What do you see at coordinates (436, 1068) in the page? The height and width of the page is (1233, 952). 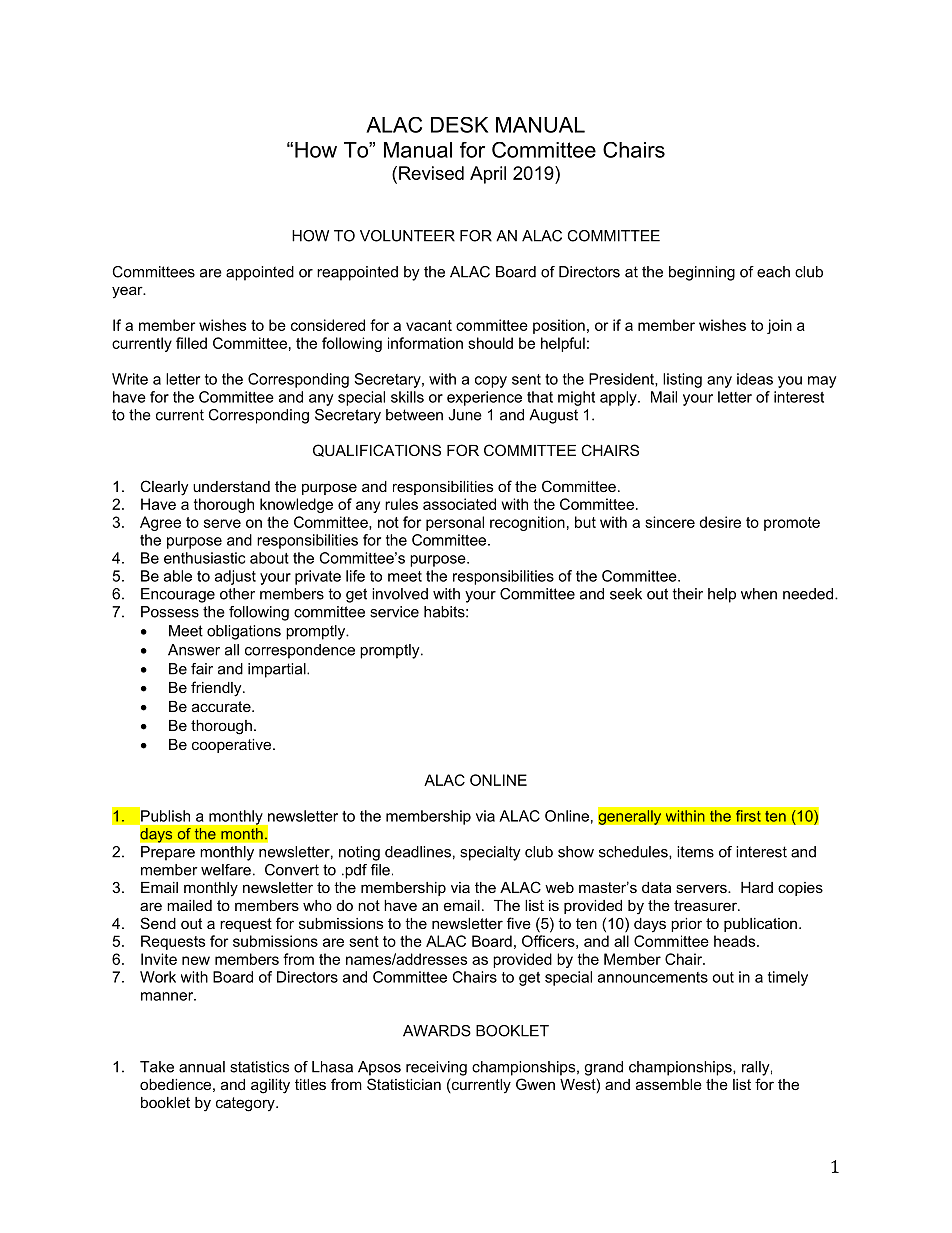 I see `receiving` at bounding box center [436, 1068].
